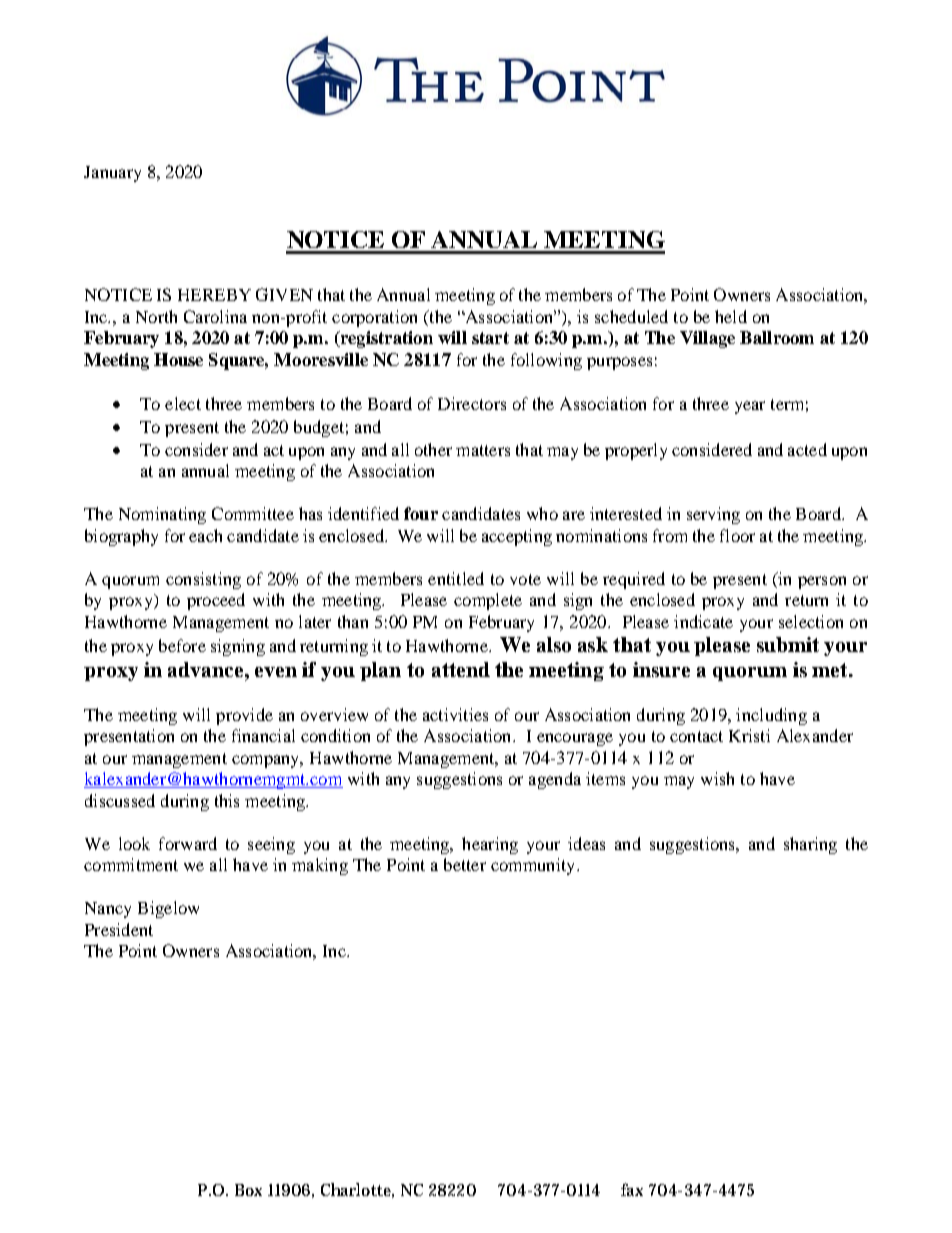 Image resolution: width=952 pixels, height=1233 pixels. Describe the element at coordinates (248, 1190) in the page. I see `Box` at that location.
